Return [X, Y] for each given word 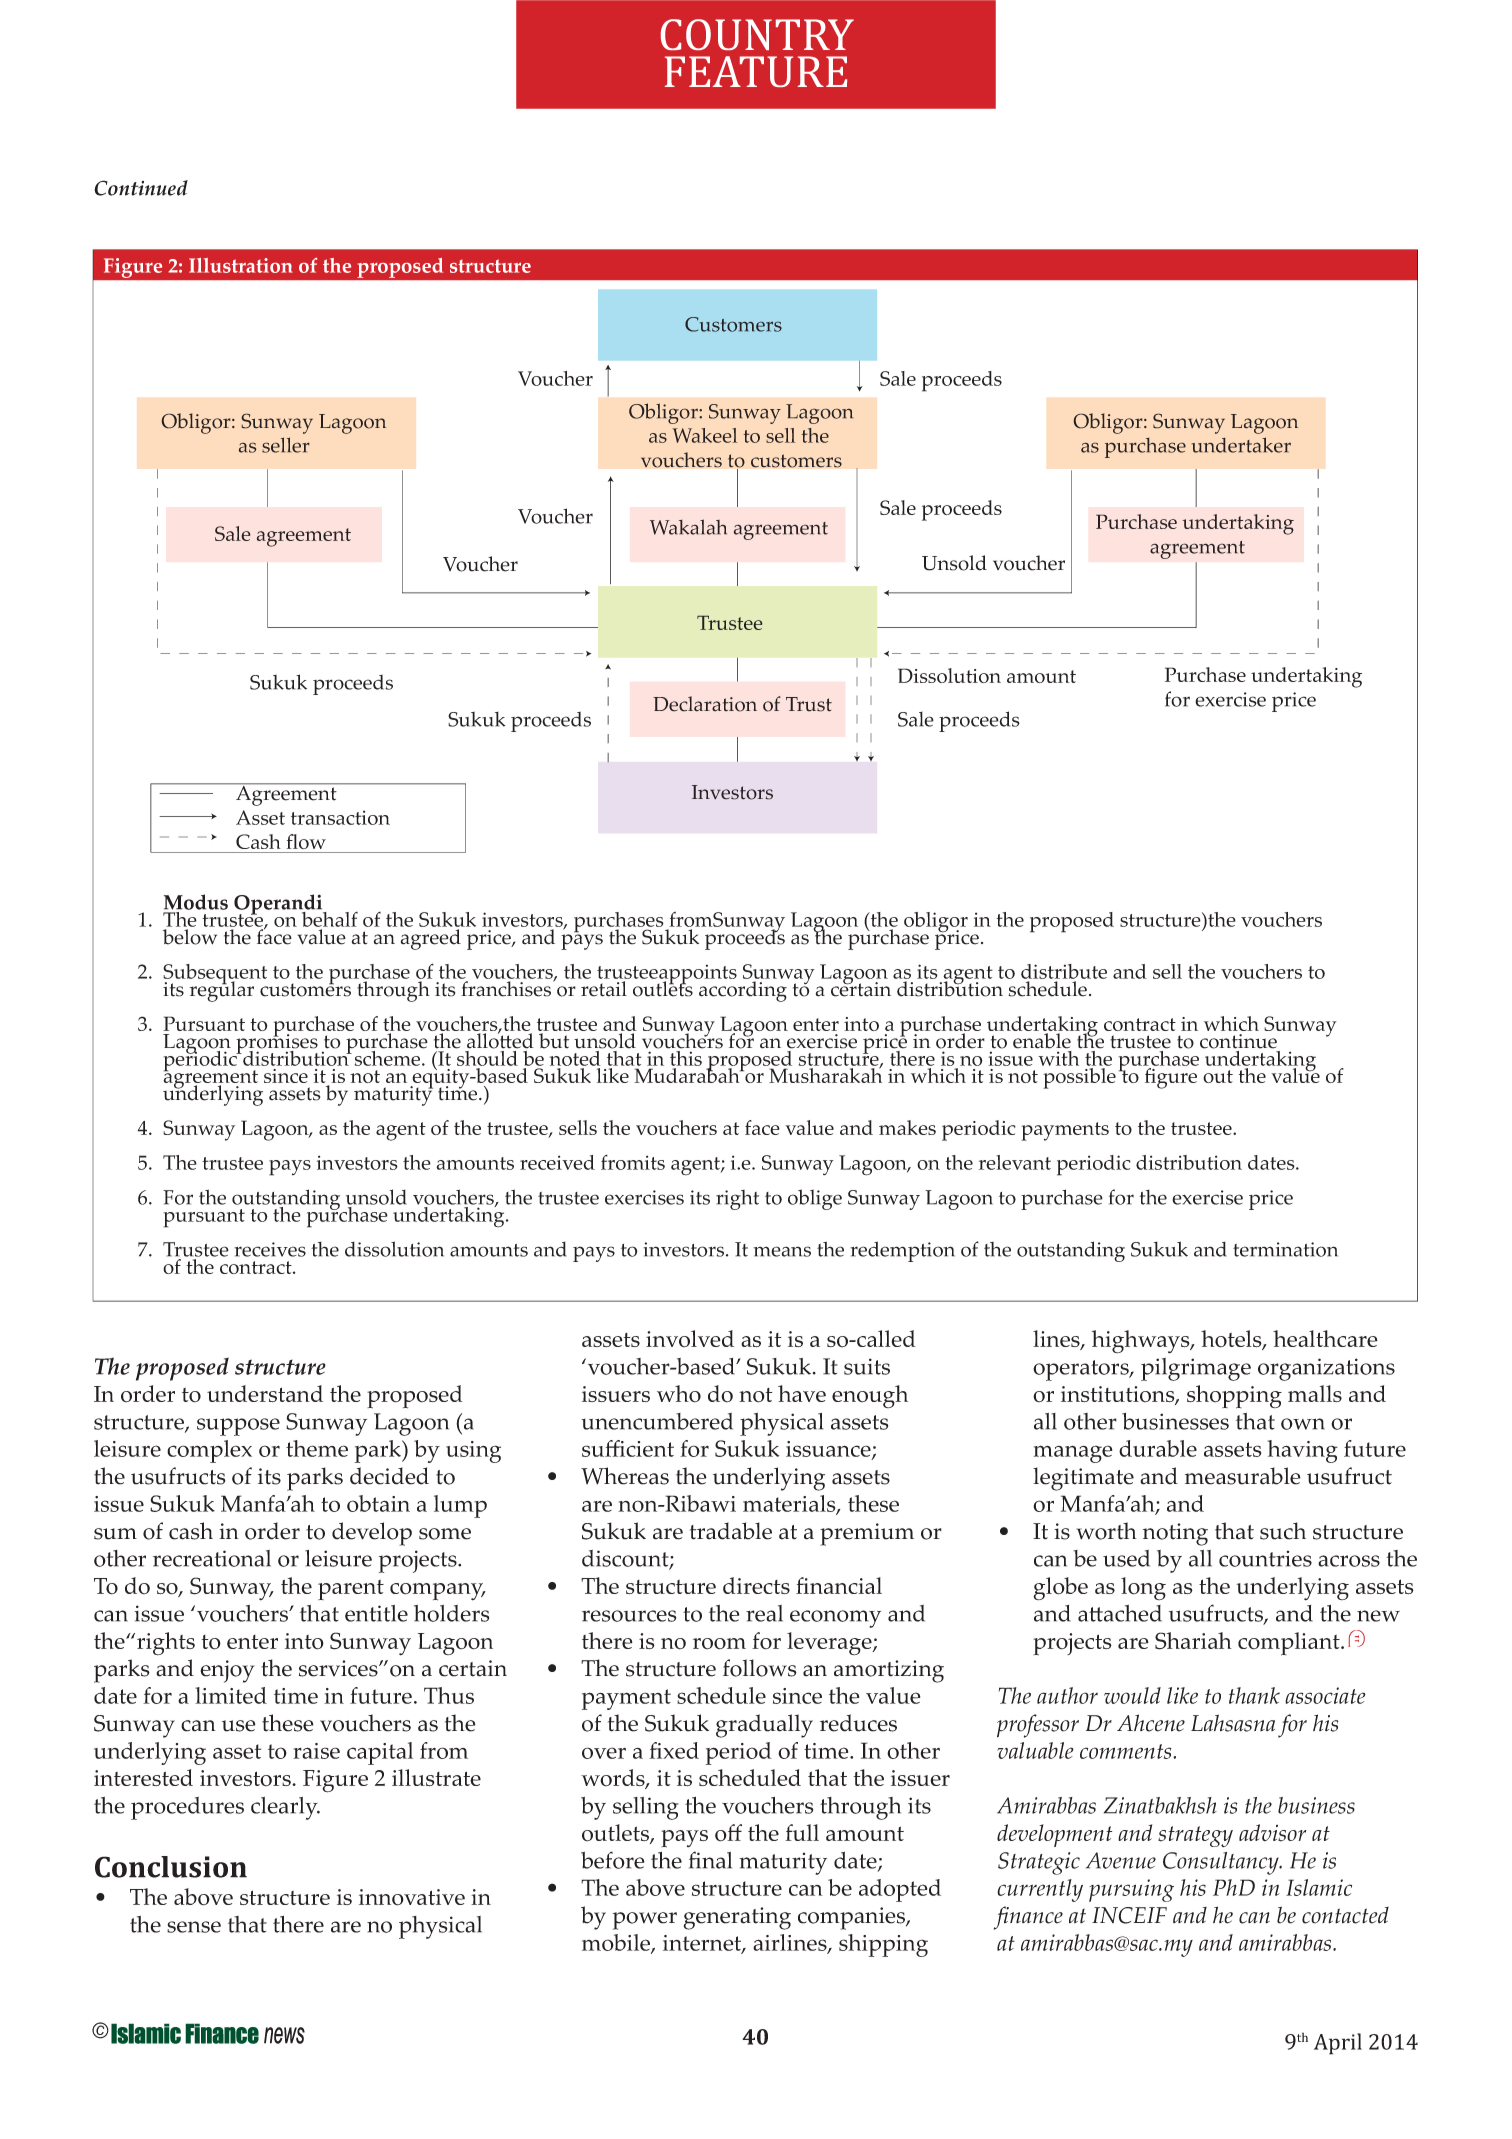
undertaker [1241, 445]
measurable [1243, 1476]
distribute [1064, 973]
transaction [340, 817]
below [190, 937]
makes [907, 1127]
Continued [141, 188]
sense [194, 1927]
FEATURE [756, 71]
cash [191, 1531]
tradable [731, 1531]
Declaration [705, 704]
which [1231, 1023]
